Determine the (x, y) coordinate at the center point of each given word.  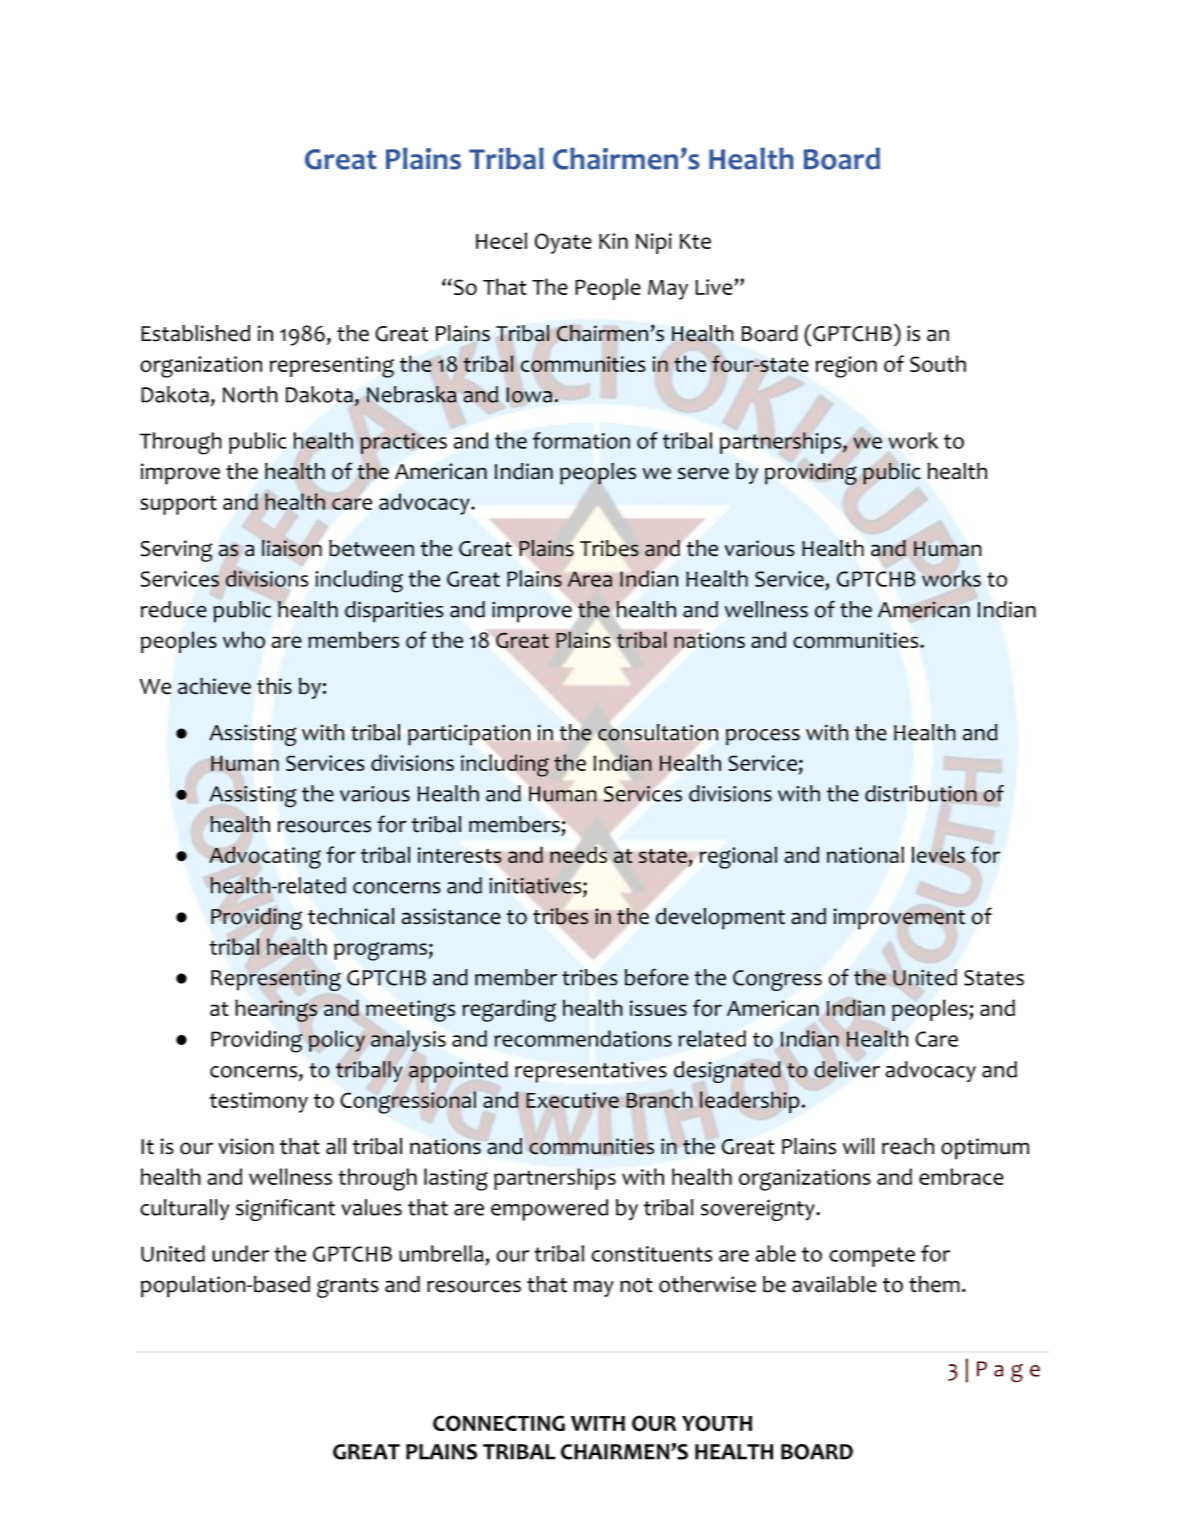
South (938, 363)
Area (590, 579)
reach (908, 1146)
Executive (572, 1100)
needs (578, 855)
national (865, 855)
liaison (292, 548)
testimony (258, 1102)
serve (703, 473)
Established (195, 333)
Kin (613, 241)
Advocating (265, 857)
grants (348, 1288)
